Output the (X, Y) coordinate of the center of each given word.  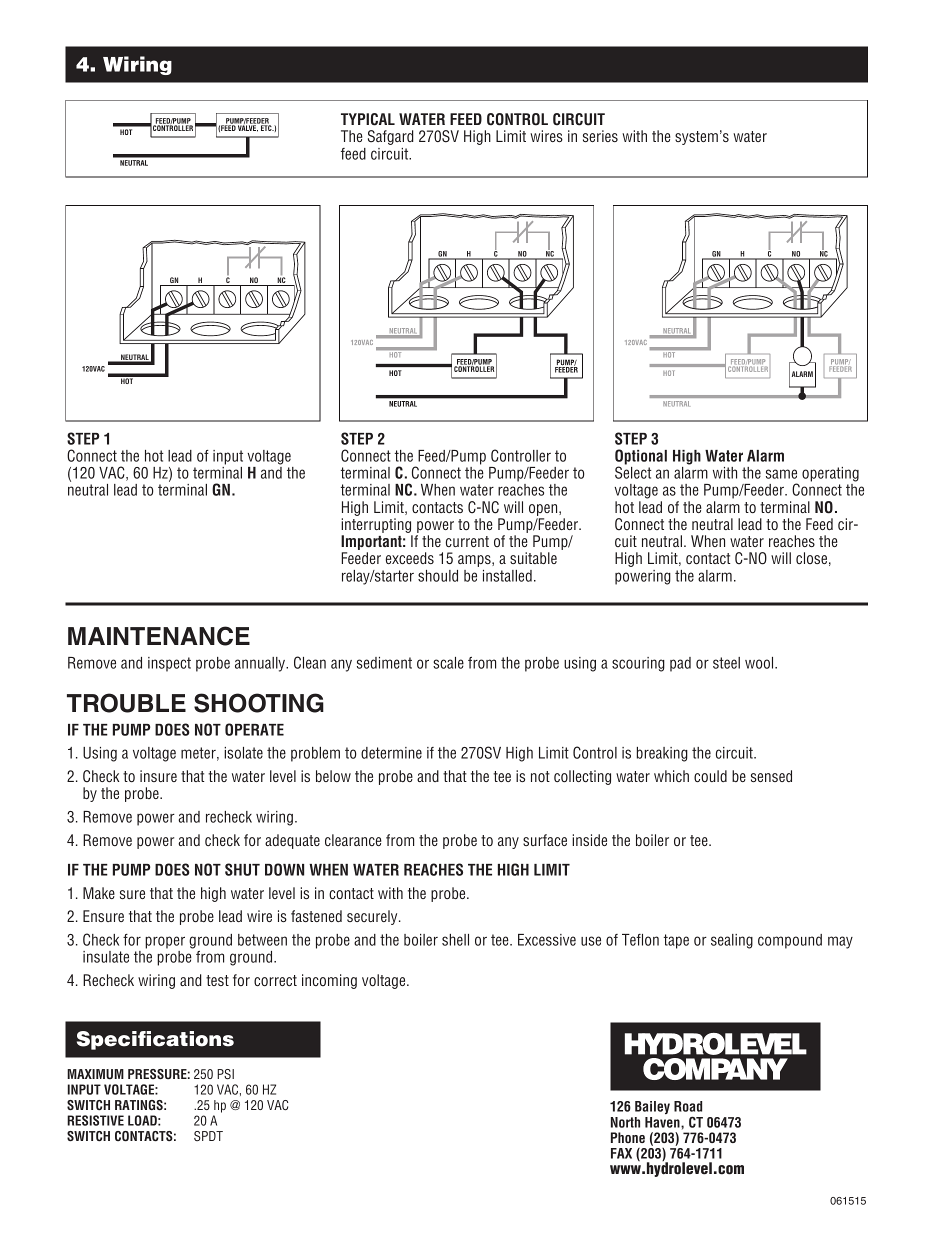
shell (455, 940)
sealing (732, 941)
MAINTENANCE (159, 636)
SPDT (208, 1136)
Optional (641, 458)
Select (633, 471)
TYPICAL (368, 119)
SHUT (242, 869)
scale (448, 663)
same (781, 474)
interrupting (377, 527)
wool (760, 663)
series (600, 136)
